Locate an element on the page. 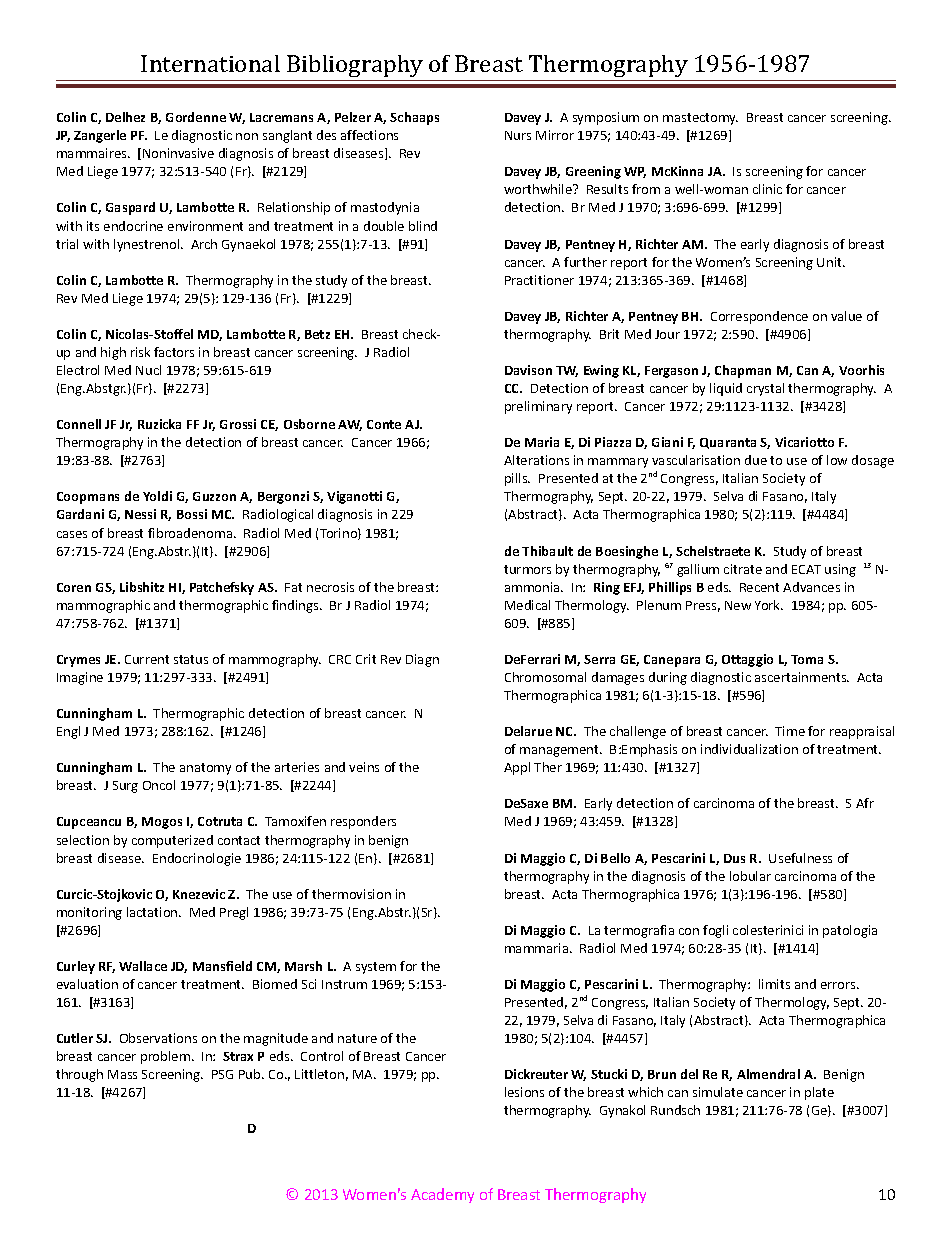 This page has width=952, height=1233. plate is located at coordinates (819, 1093).
